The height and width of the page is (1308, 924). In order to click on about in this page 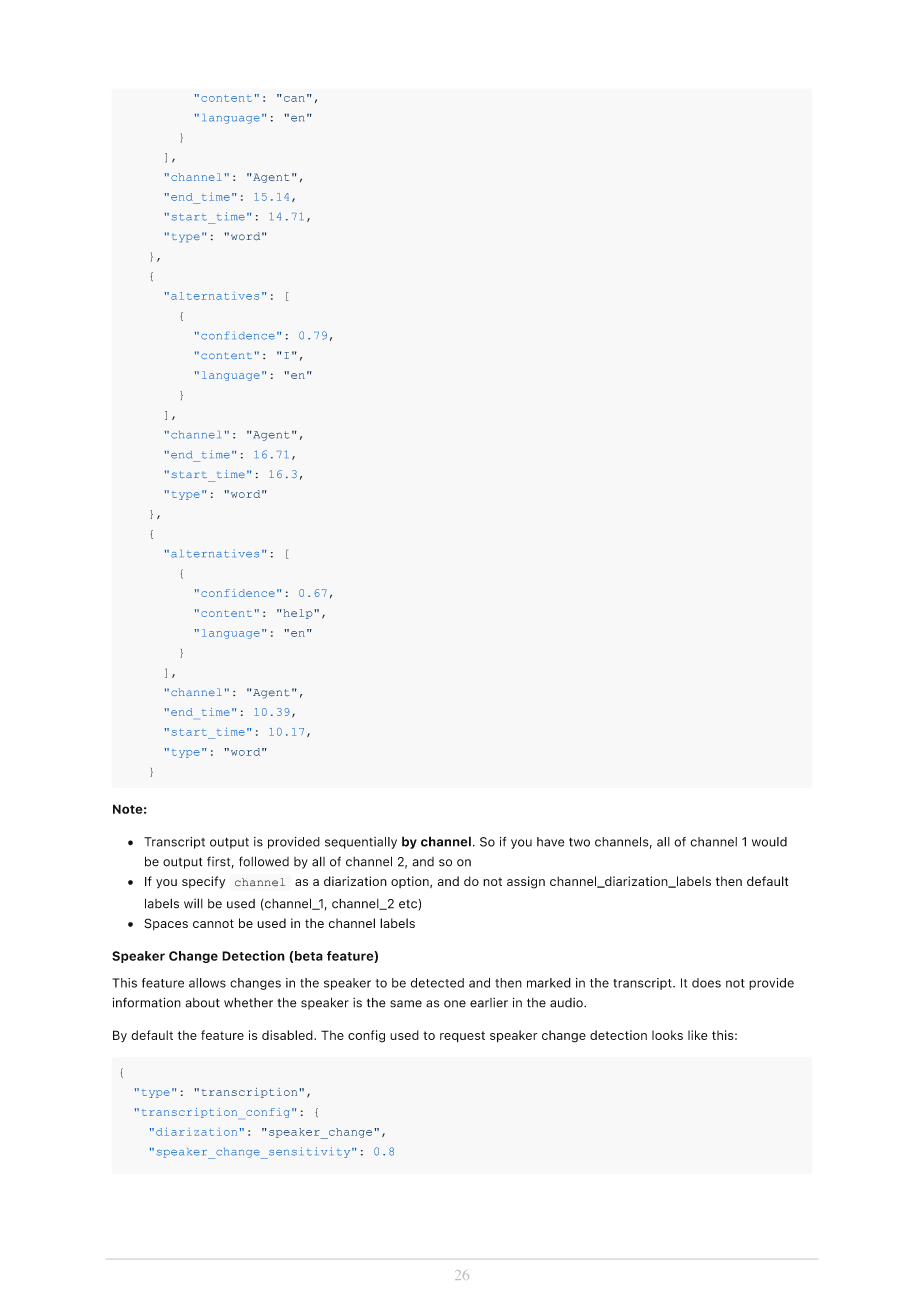, I will do `click(202, 1003)`.
